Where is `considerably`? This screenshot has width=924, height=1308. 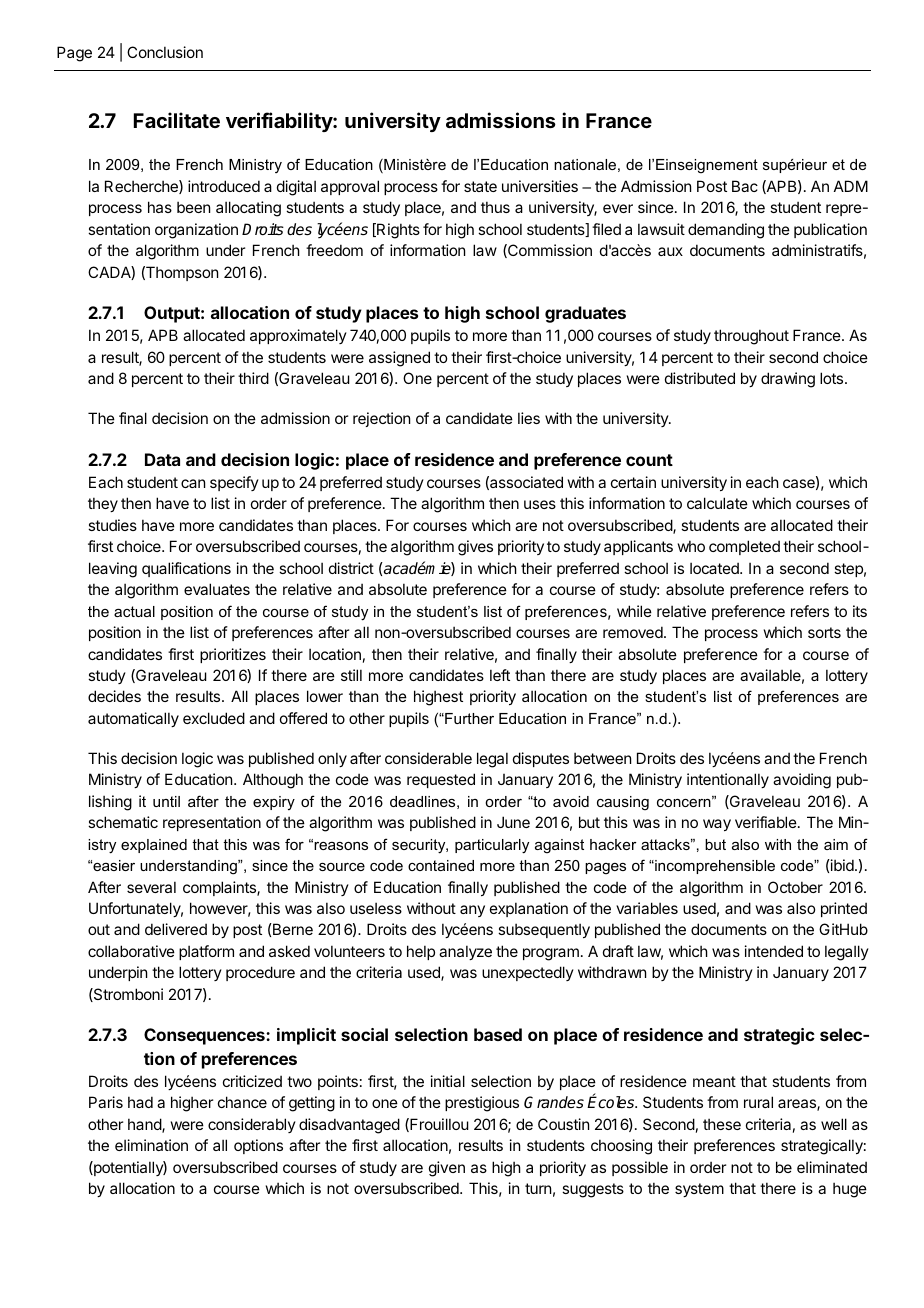 considerably is located at coordinates (252, 1125).
